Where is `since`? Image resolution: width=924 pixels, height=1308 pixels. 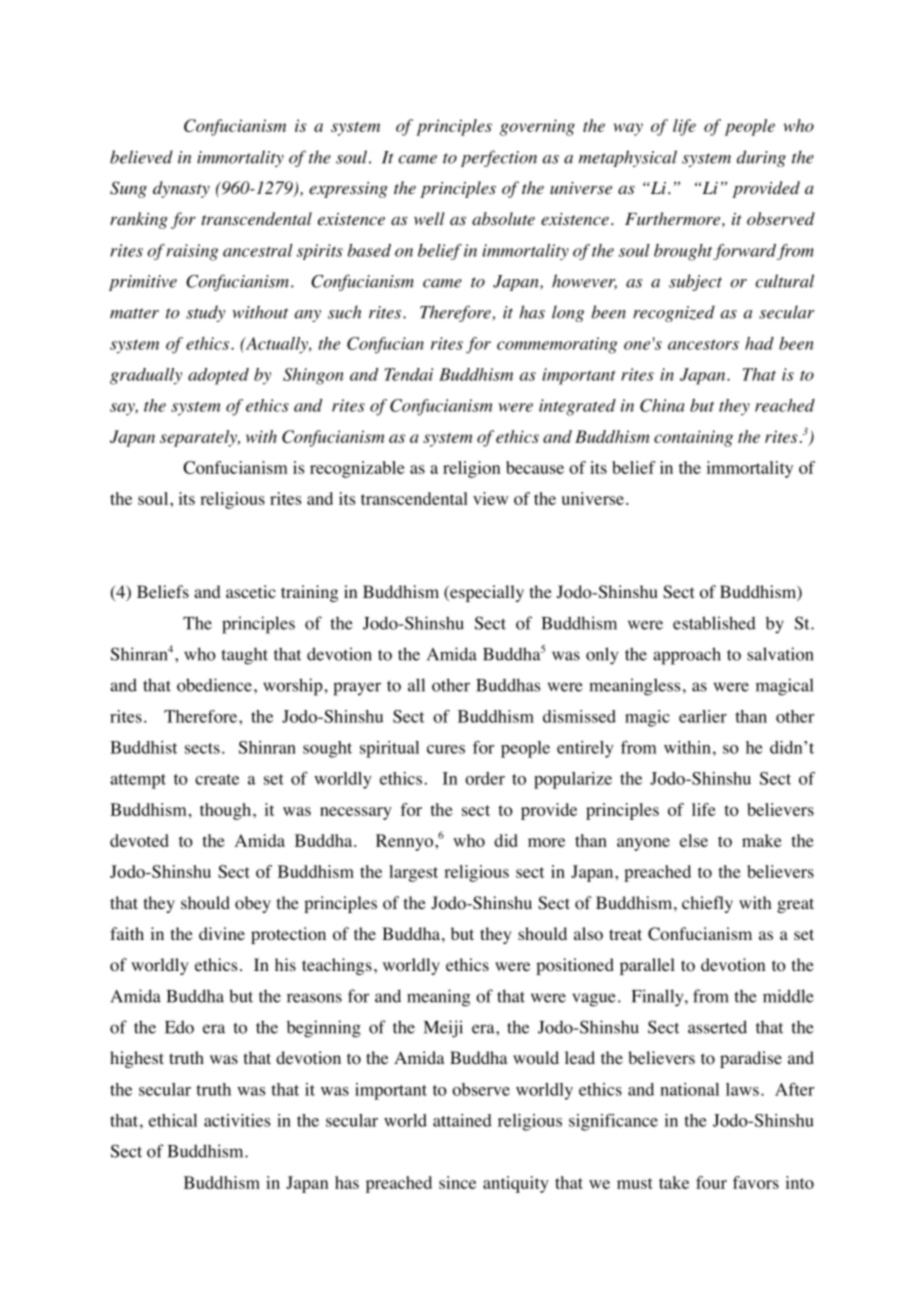
since is located at coordinates (457, 1182).
